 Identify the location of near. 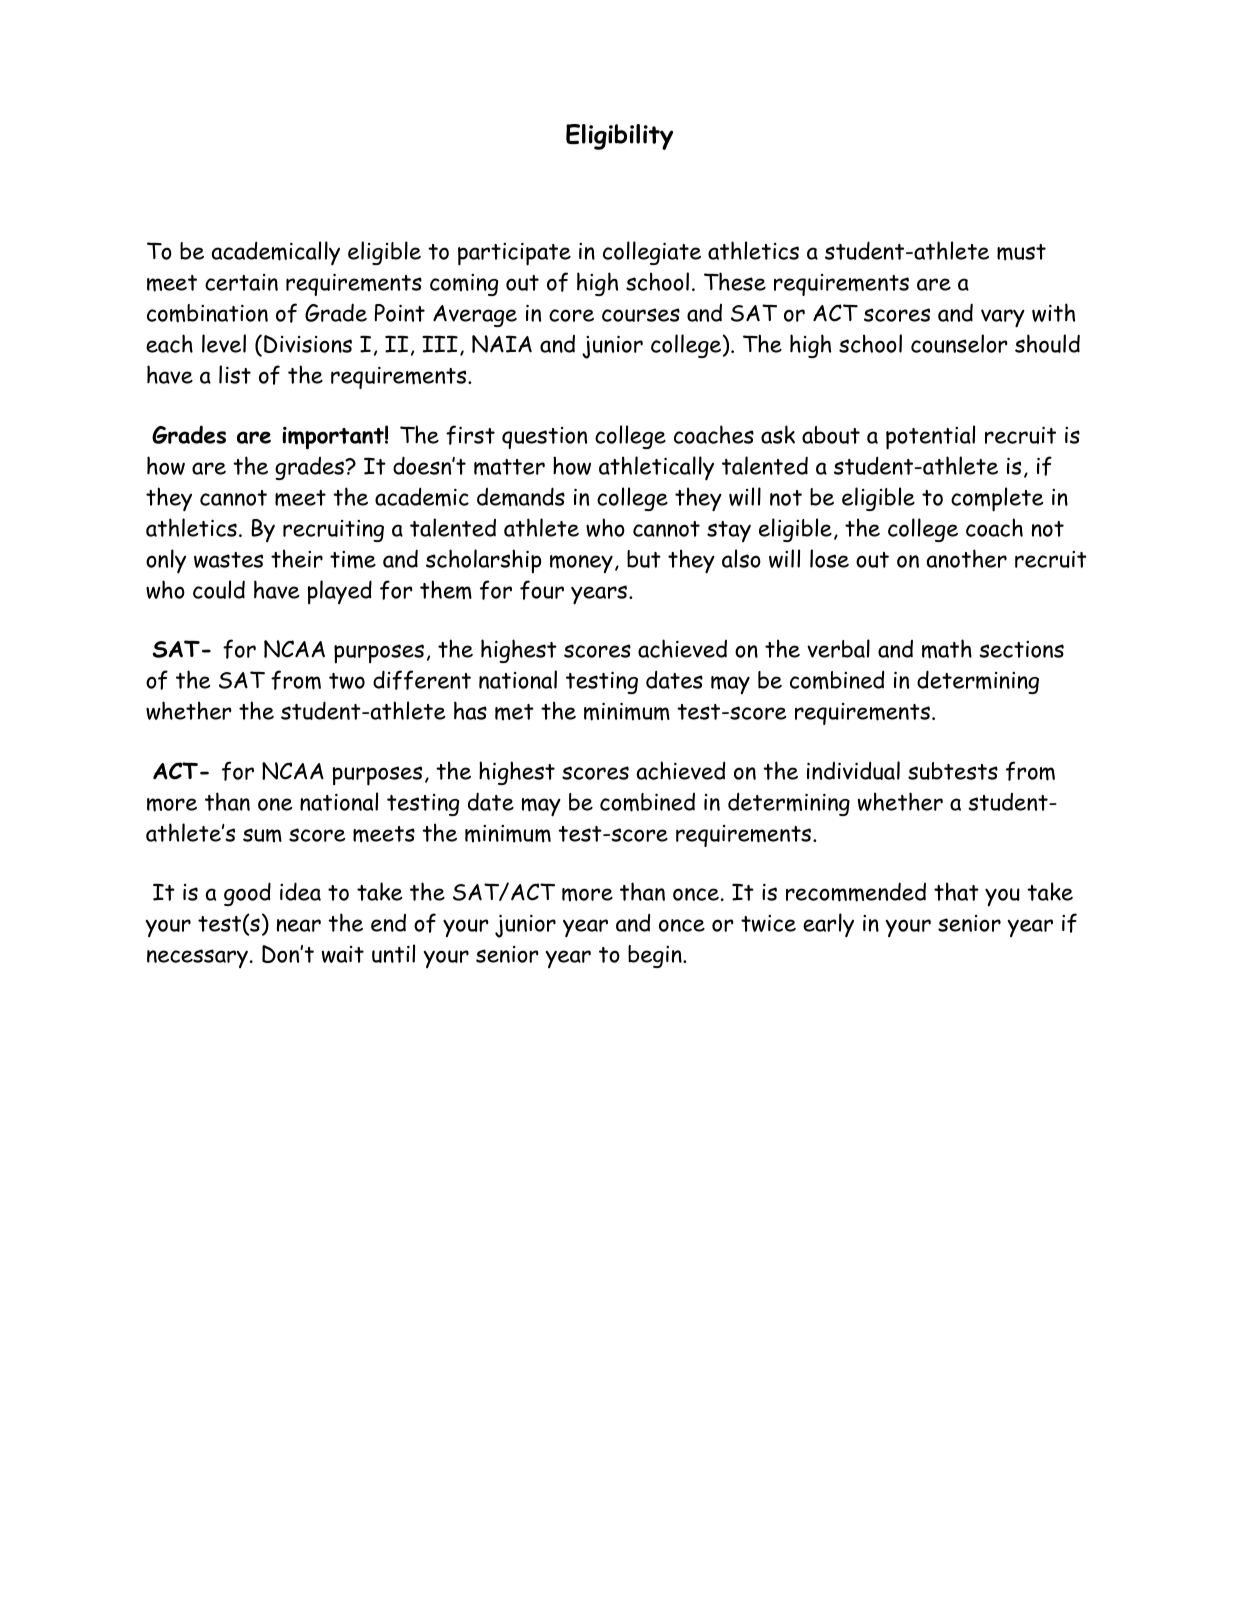
(299, 925).
